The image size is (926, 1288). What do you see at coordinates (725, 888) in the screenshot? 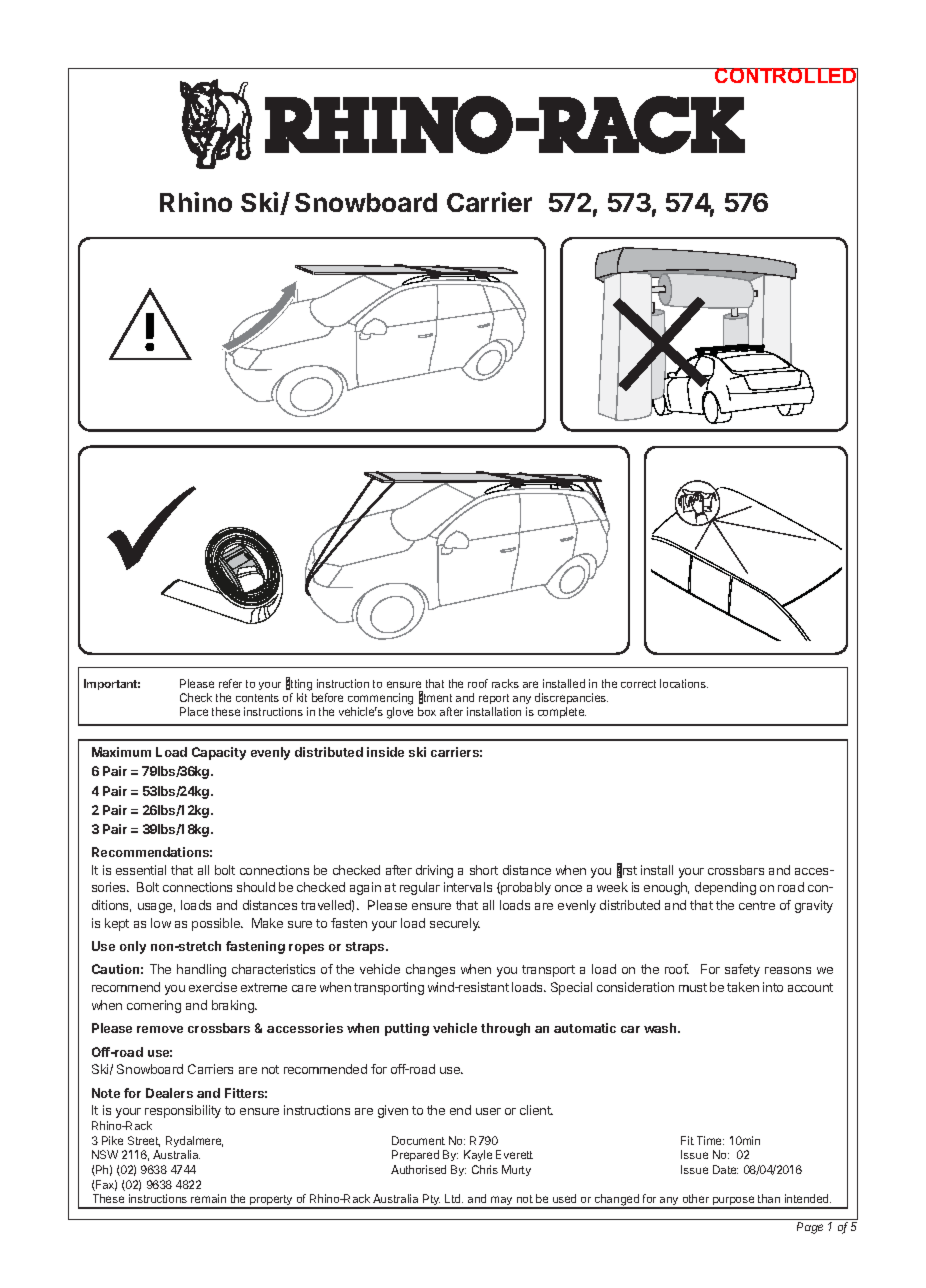
I see `depending` at bounding box center [725, 888].
